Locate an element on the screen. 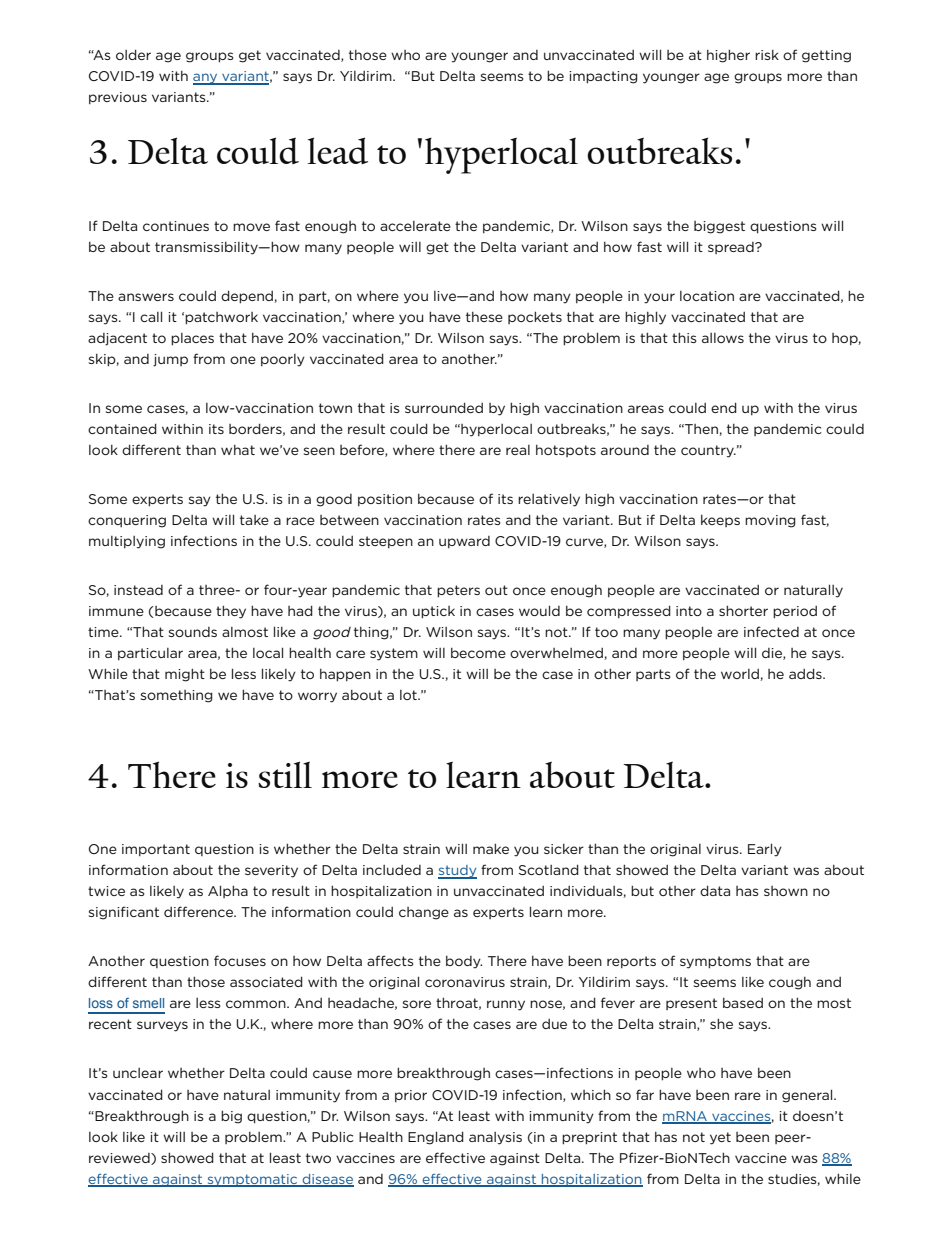 This screenshot has height=1233, width=952. country is located at coordinates (708, 451).
